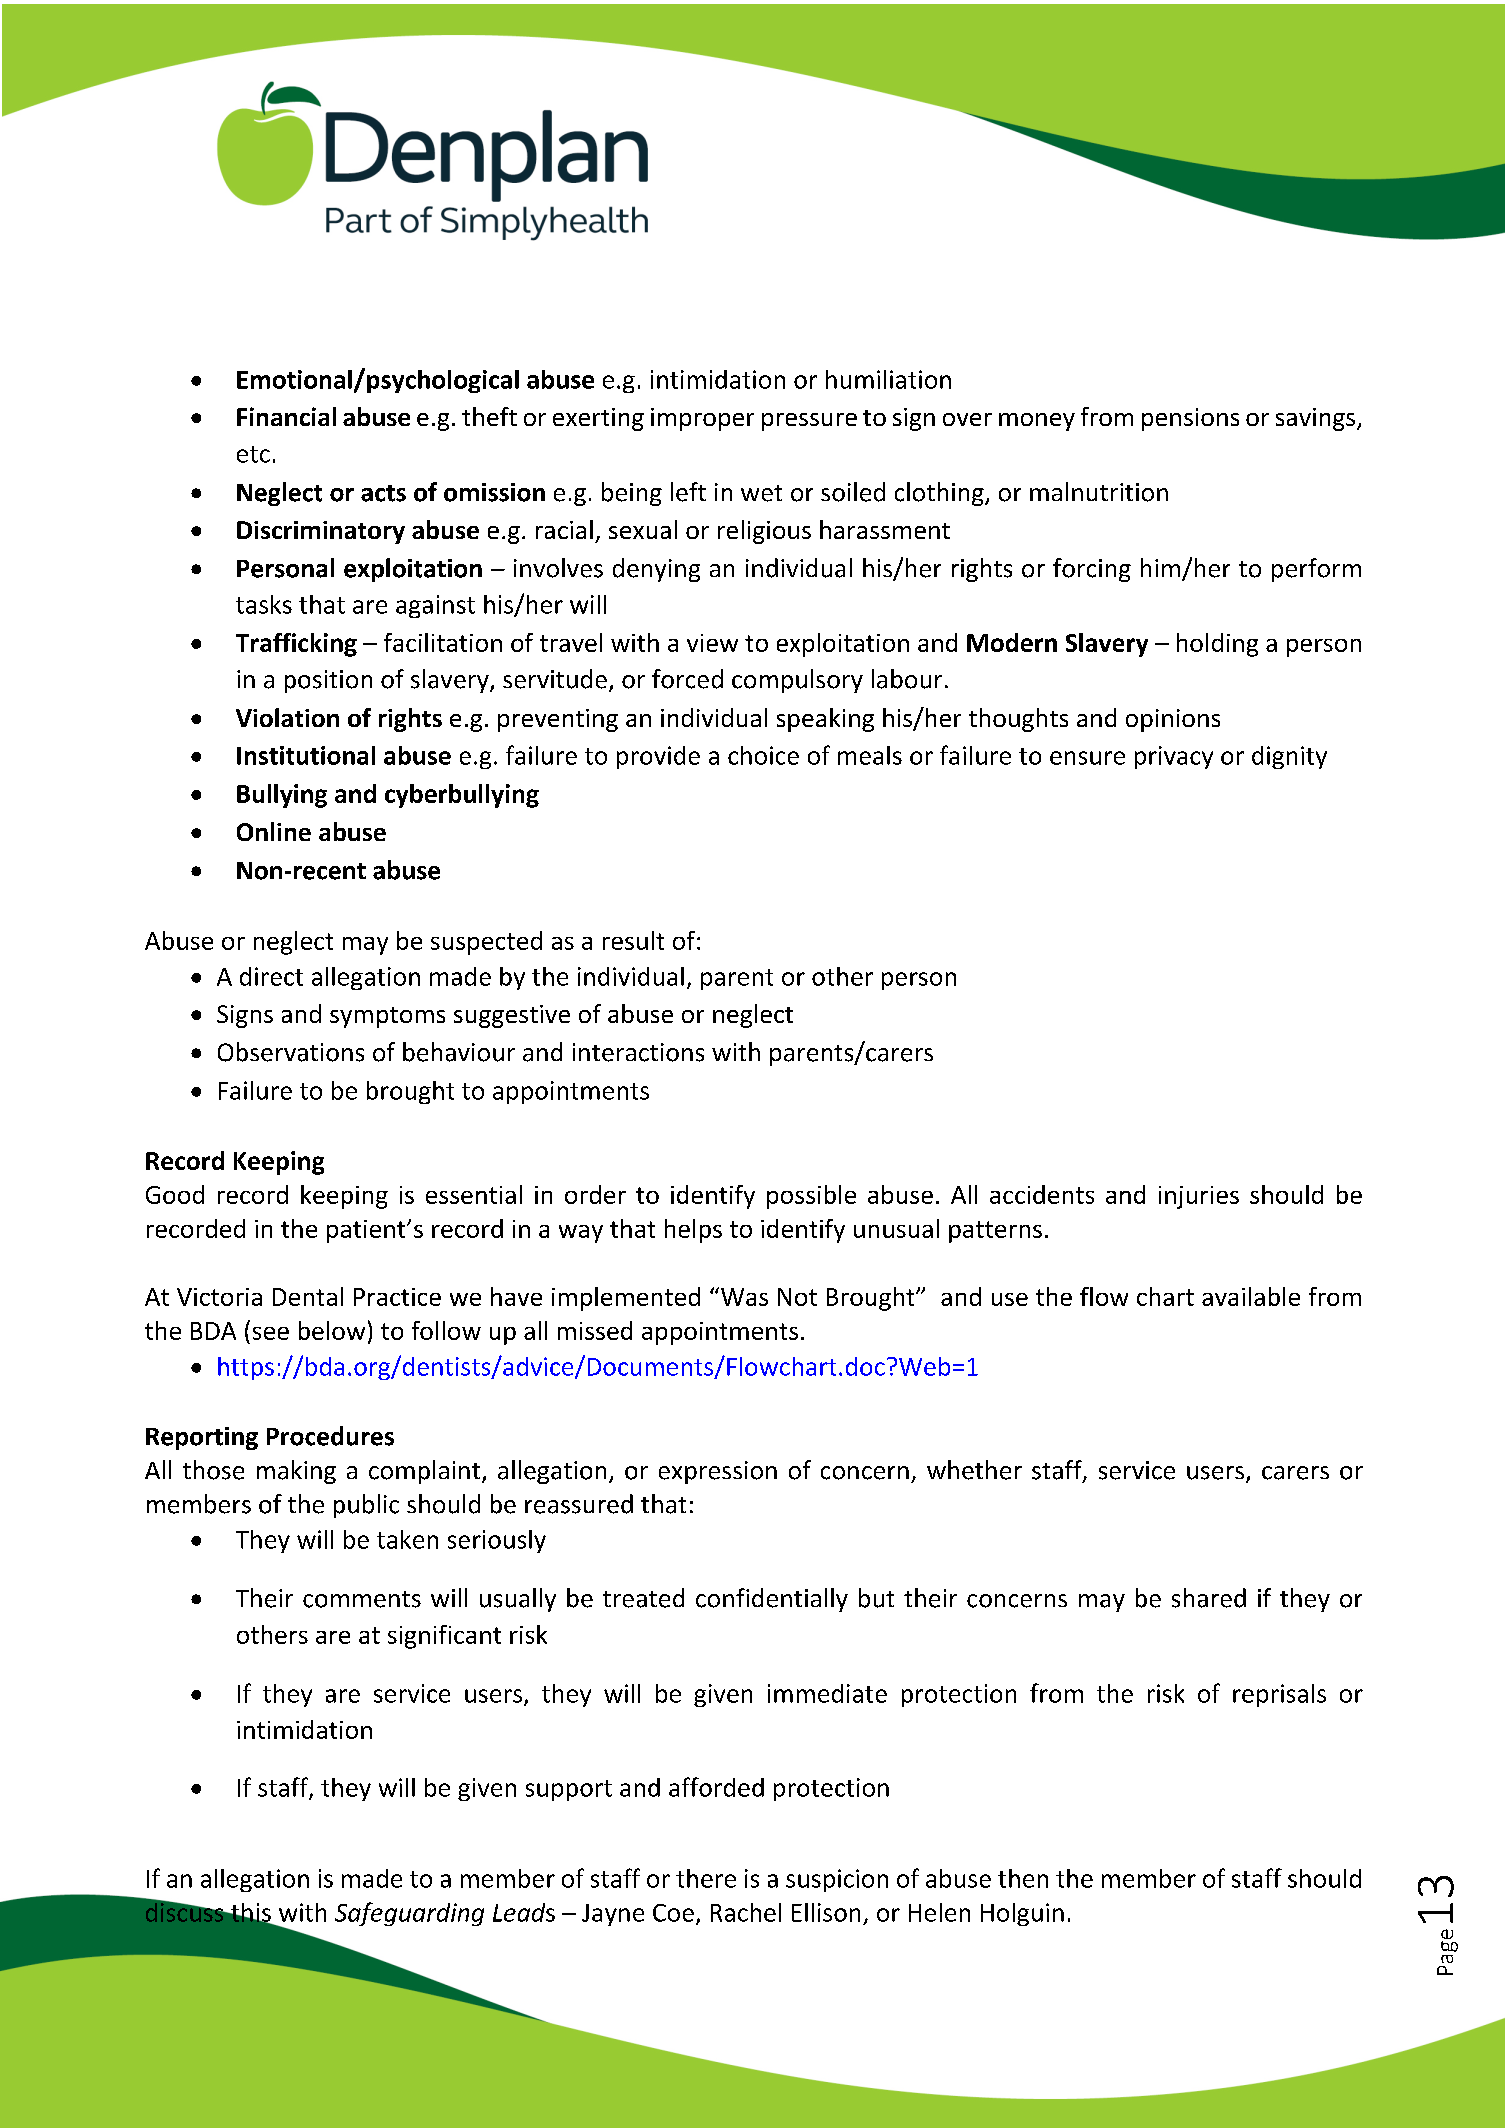 The width and height of the screenshot is (1505, 2128). Describe the element at coordinates (286, 416) in the screenshot. I see `Financial` at that location.
